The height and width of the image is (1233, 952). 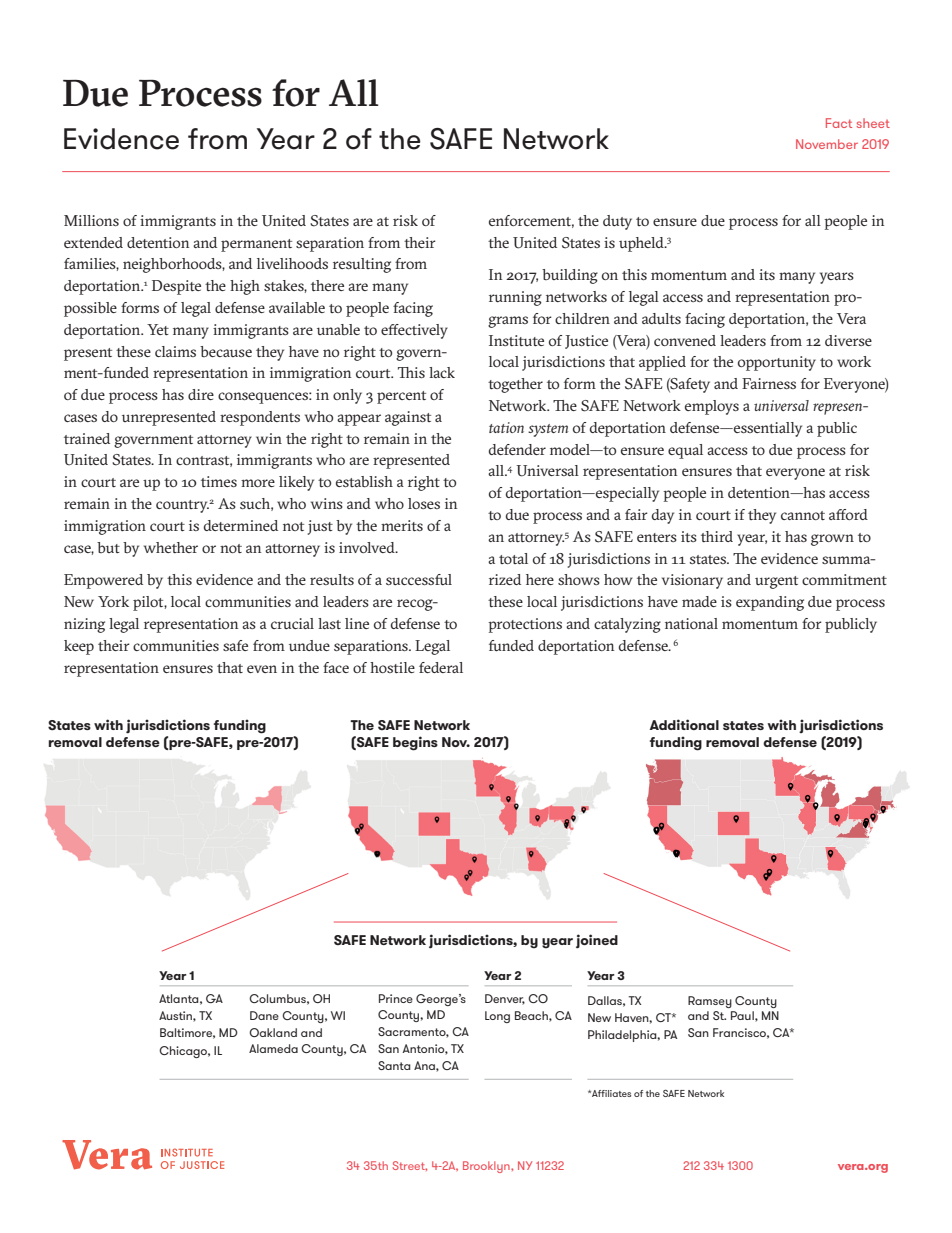 What do you see at coordinates (515, 385) in the image?
I see `together` at bounding box center [515, 385].
